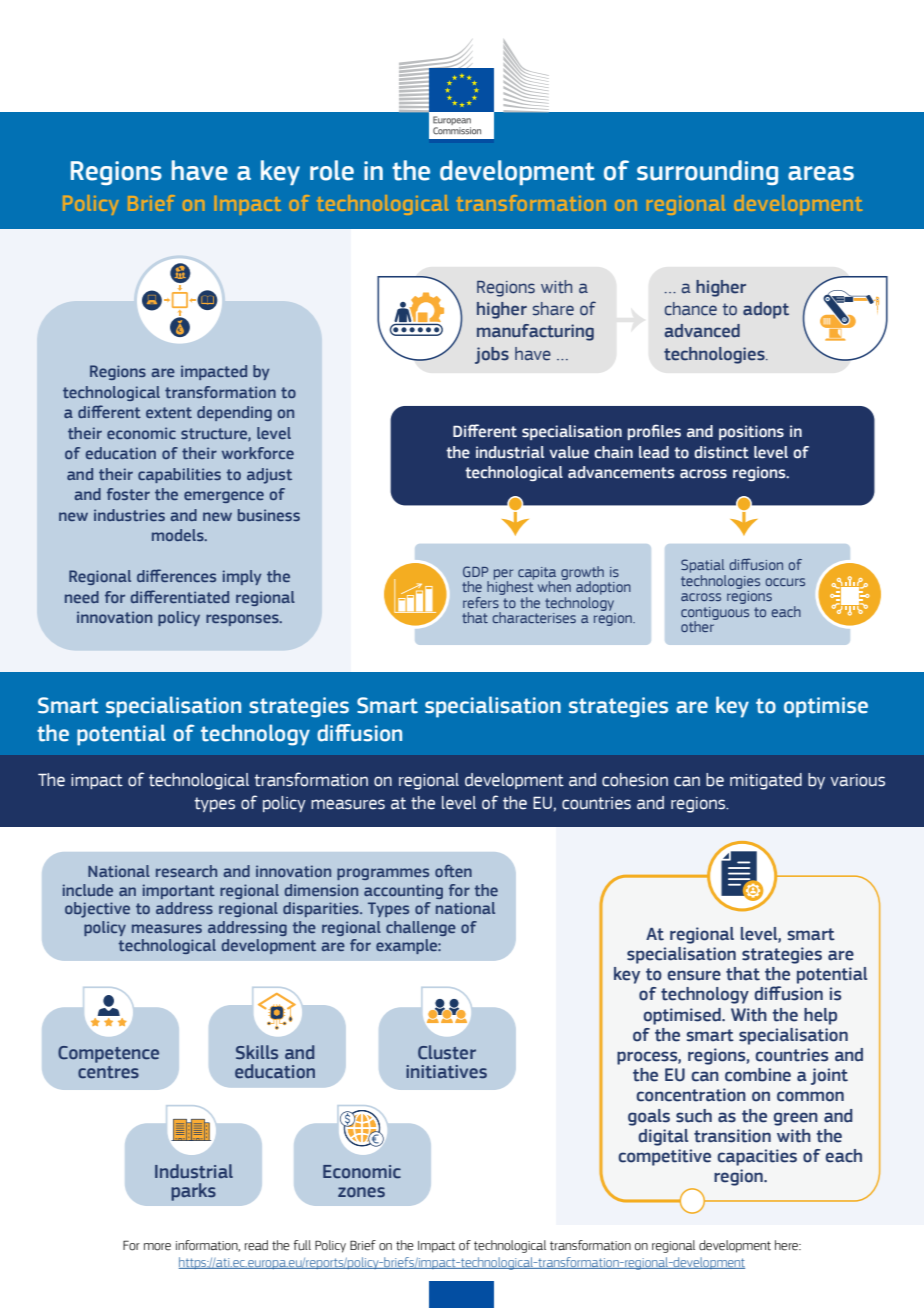  Describe the element at coordinates (766, 781) in the document. I see `mitigated` at that location.
